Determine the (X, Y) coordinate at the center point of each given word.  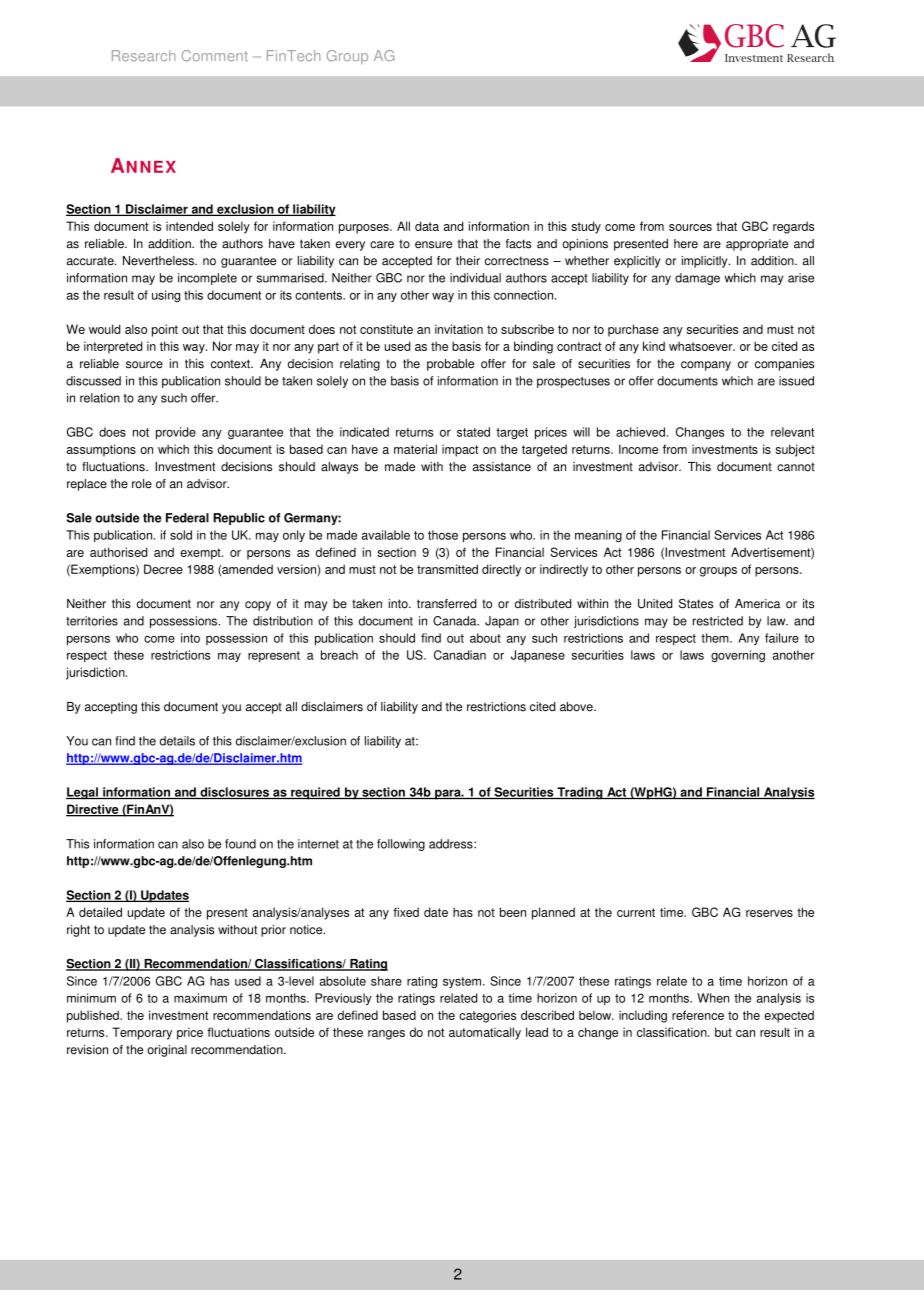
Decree (163, 569)
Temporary (142, 1033)
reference (698, 1015)
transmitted (447, 569)
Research (143, 56)
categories (487, 1016)
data (427, 226)
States (696, 603)
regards (793, 227)
